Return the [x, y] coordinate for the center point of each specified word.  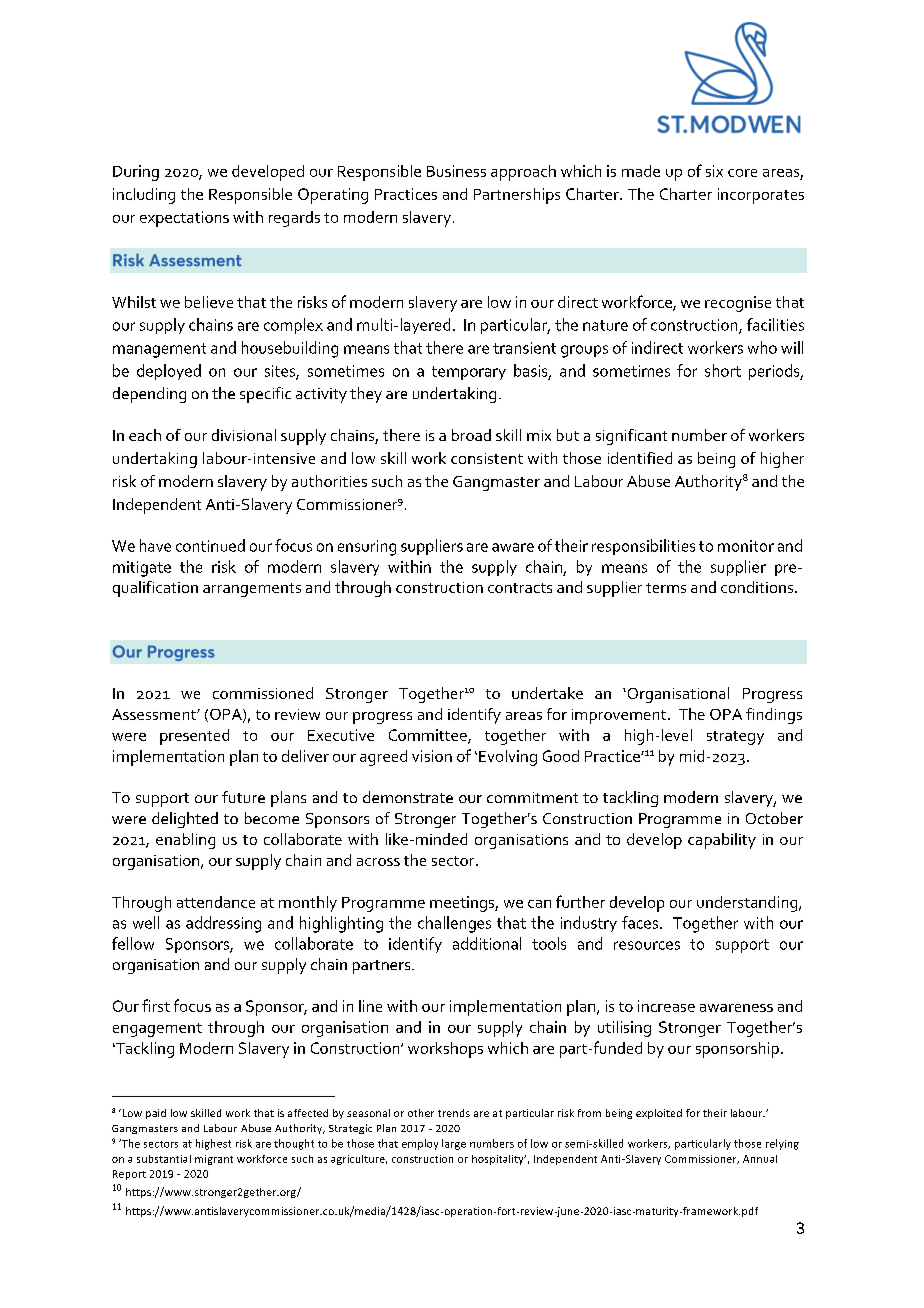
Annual [760, 1159]
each [145, 435]
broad [471, 435]
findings [774, 716]
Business [456, 171]
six [714, 171]
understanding [748, 904]
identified [640, 458]
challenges [454, 924]
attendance [216, 902]
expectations [184, 219]
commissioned [263, 693]
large [454, 1144]
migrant [214, 1160]
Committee [429, 736]
